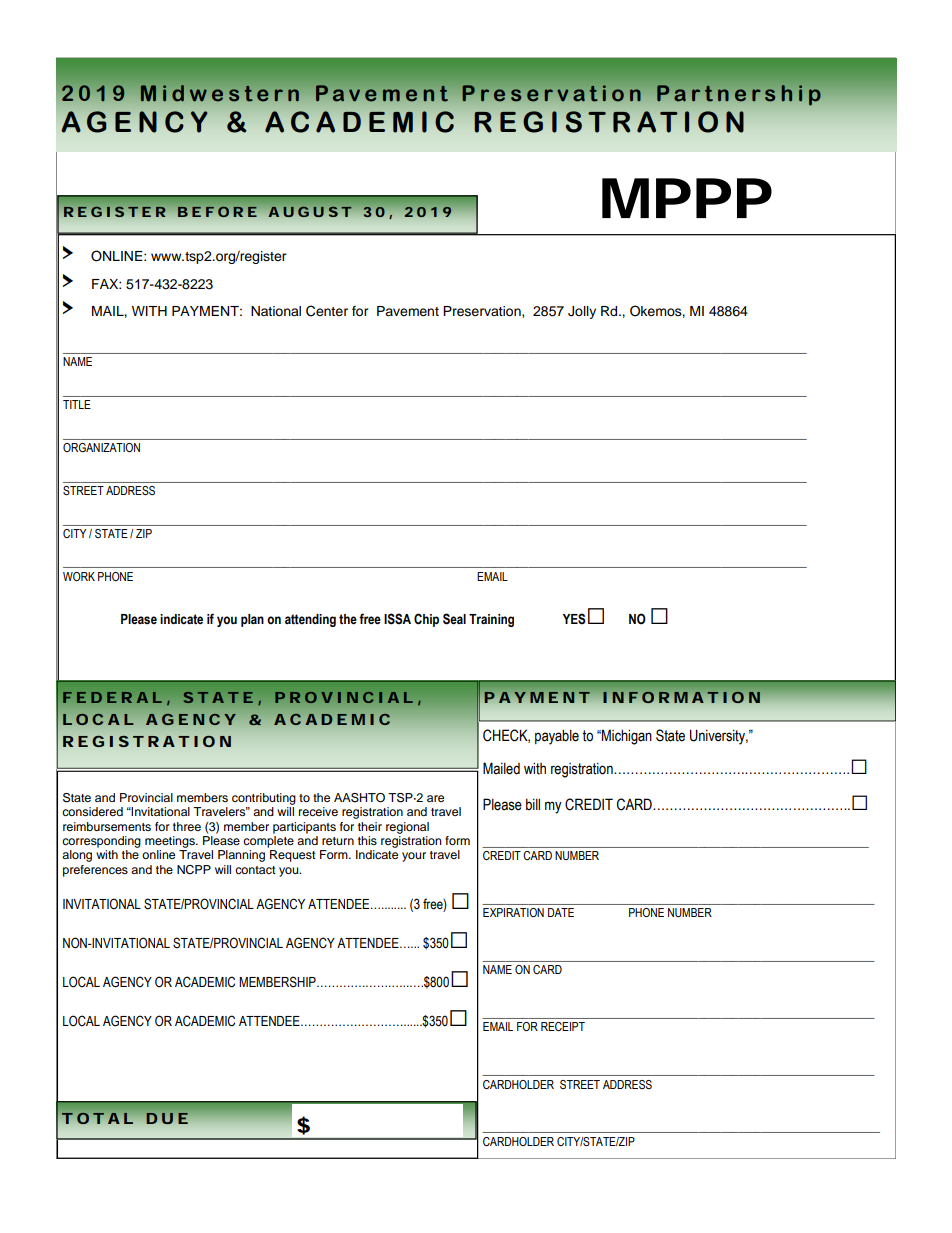 The image size is (952, 1233). What do you see at coordinates (97, 1118) in the screenshot?
I see `TOTAL` at bounding box center [97, 1118].
